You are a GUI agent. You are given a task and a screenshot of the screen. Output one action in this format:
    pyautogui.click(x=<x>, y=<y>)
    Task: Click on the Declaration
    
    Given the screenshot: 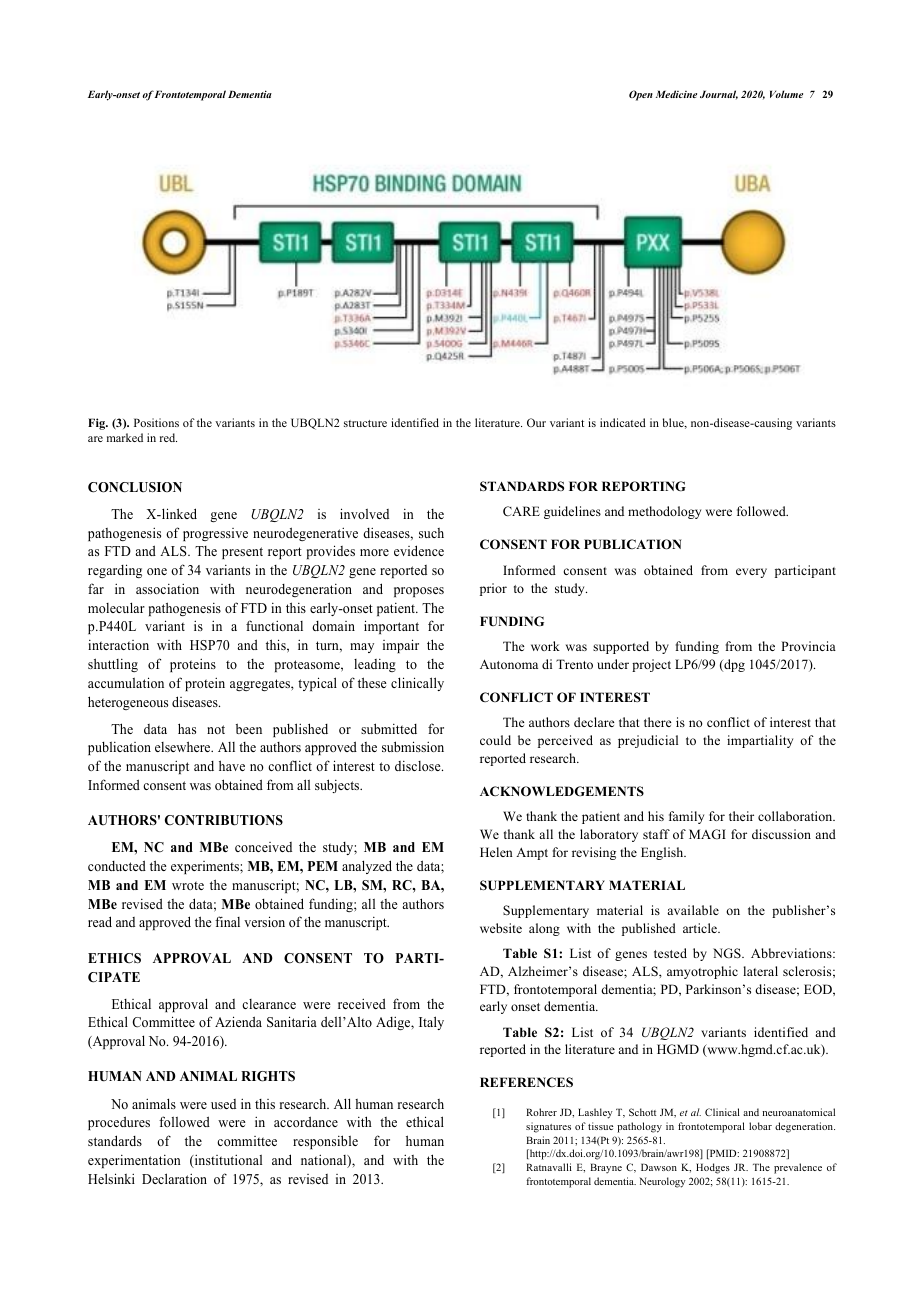 What is the action you would take?
    pyautogui.click(x=174, y=1178)
